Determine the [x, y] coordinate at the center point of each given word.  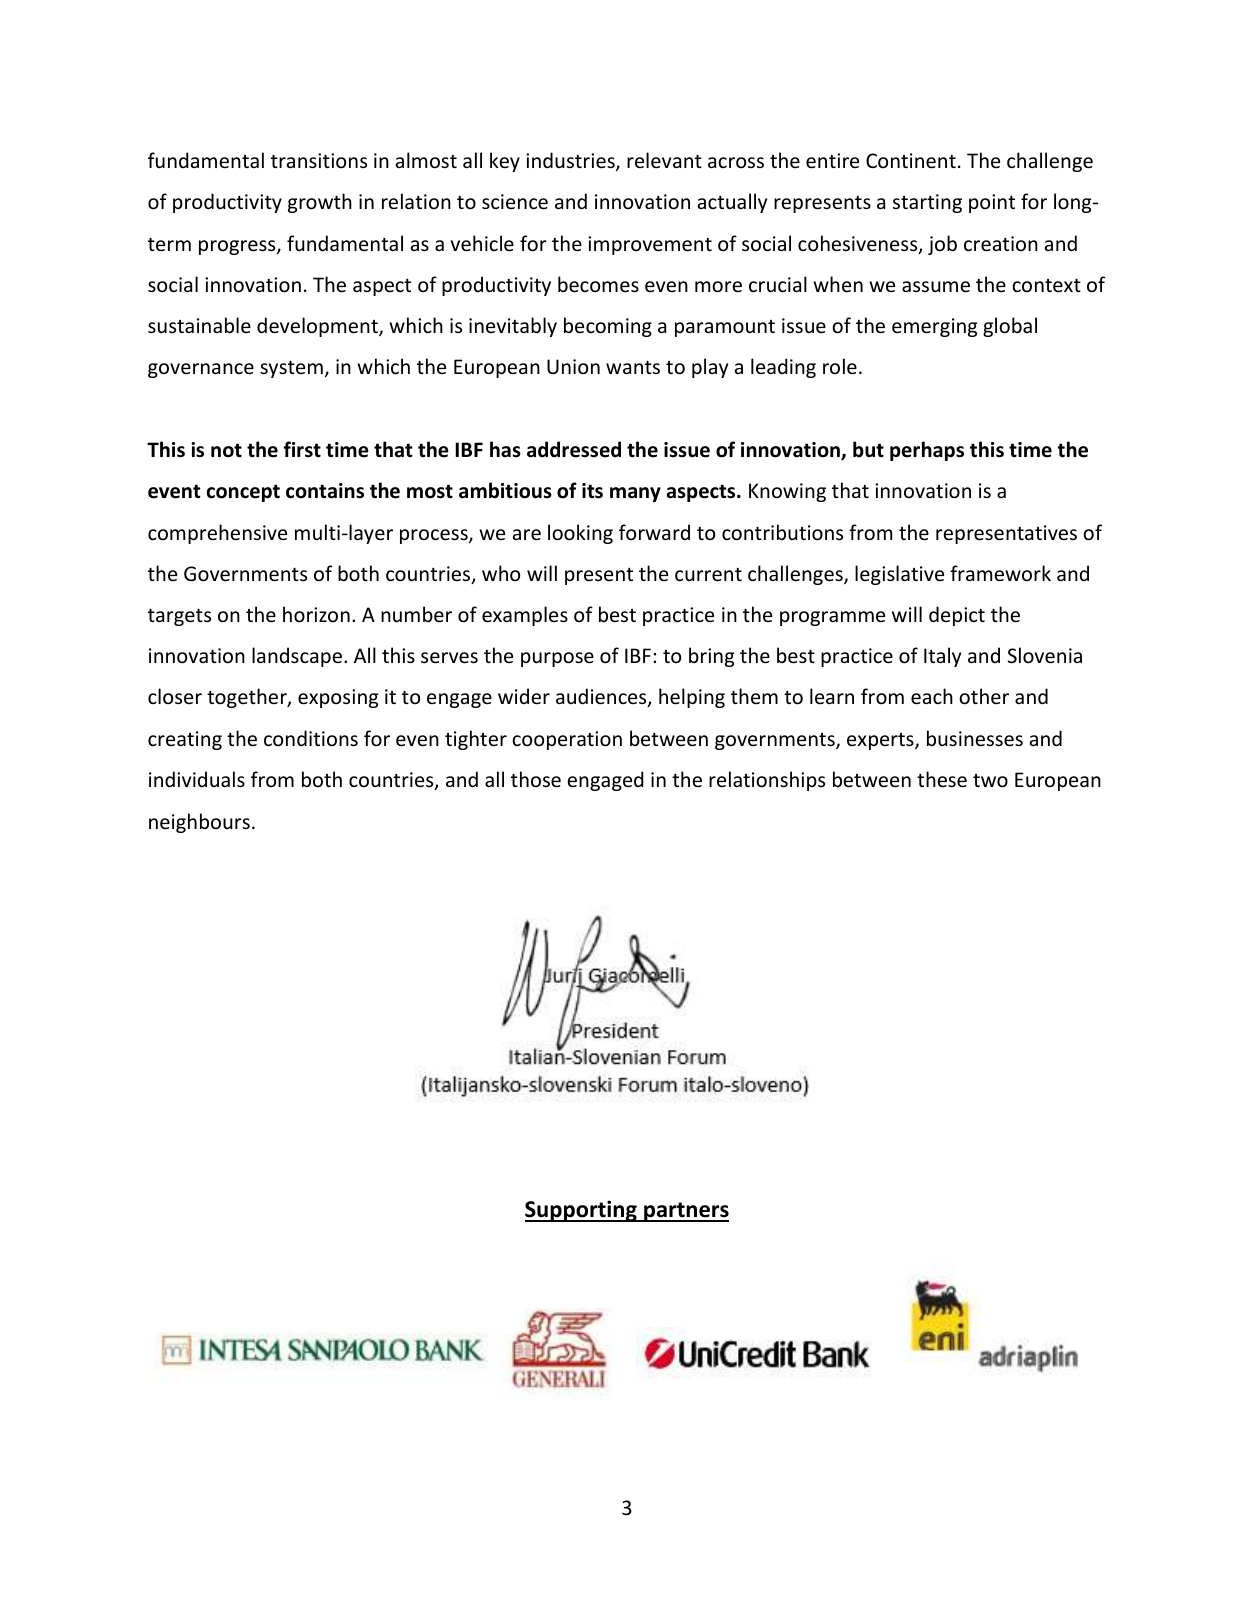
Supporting [582, 1211]
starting [927, 203]
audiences [602, 697]
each [932, 696]
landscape [297, 657]
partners [685, 1212]
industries [571, 161]
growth [320, 203]
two [990, 781]
